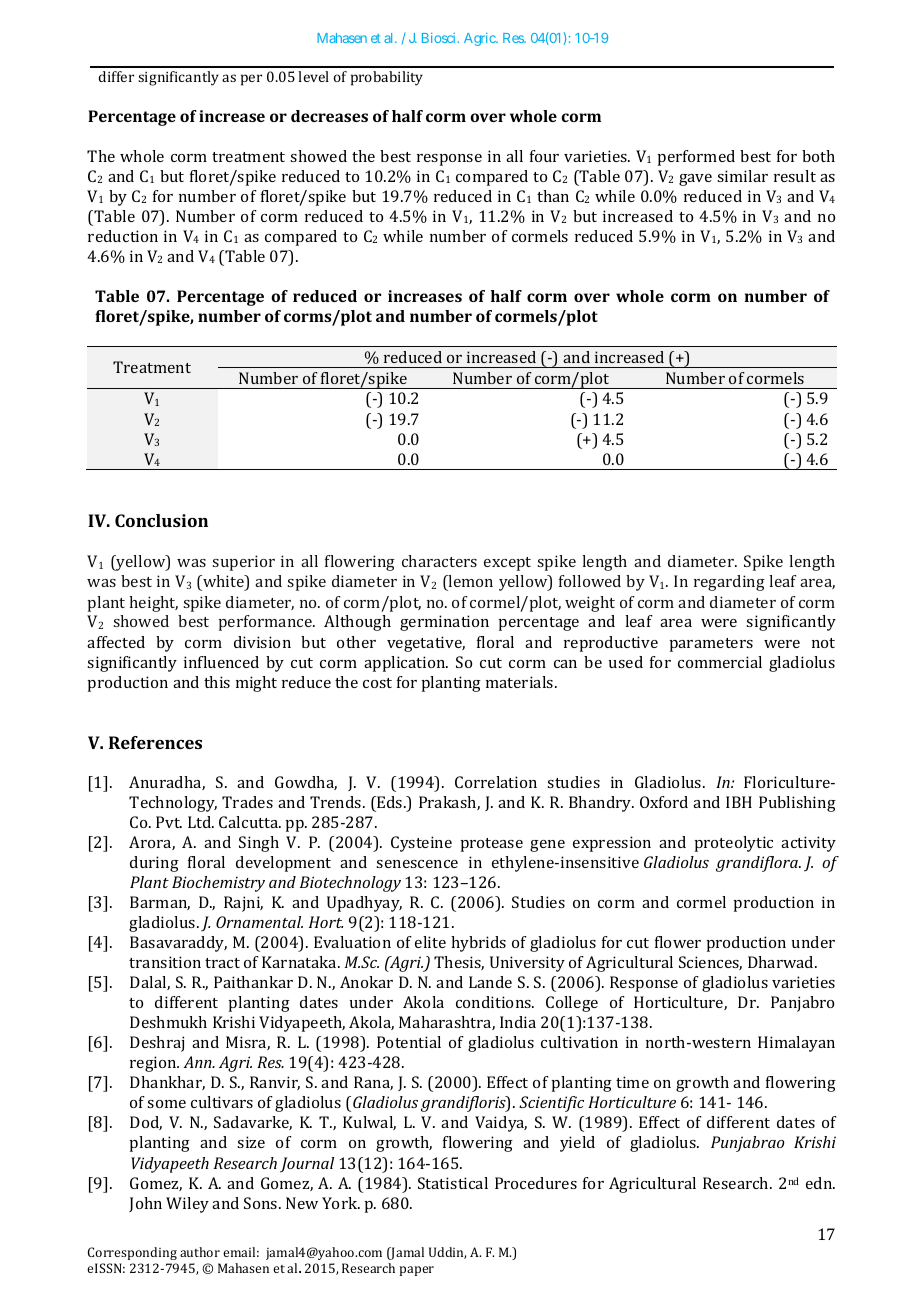 This screenshot has height=1308, width=924. I want to click on author, so click(200, 1252).
